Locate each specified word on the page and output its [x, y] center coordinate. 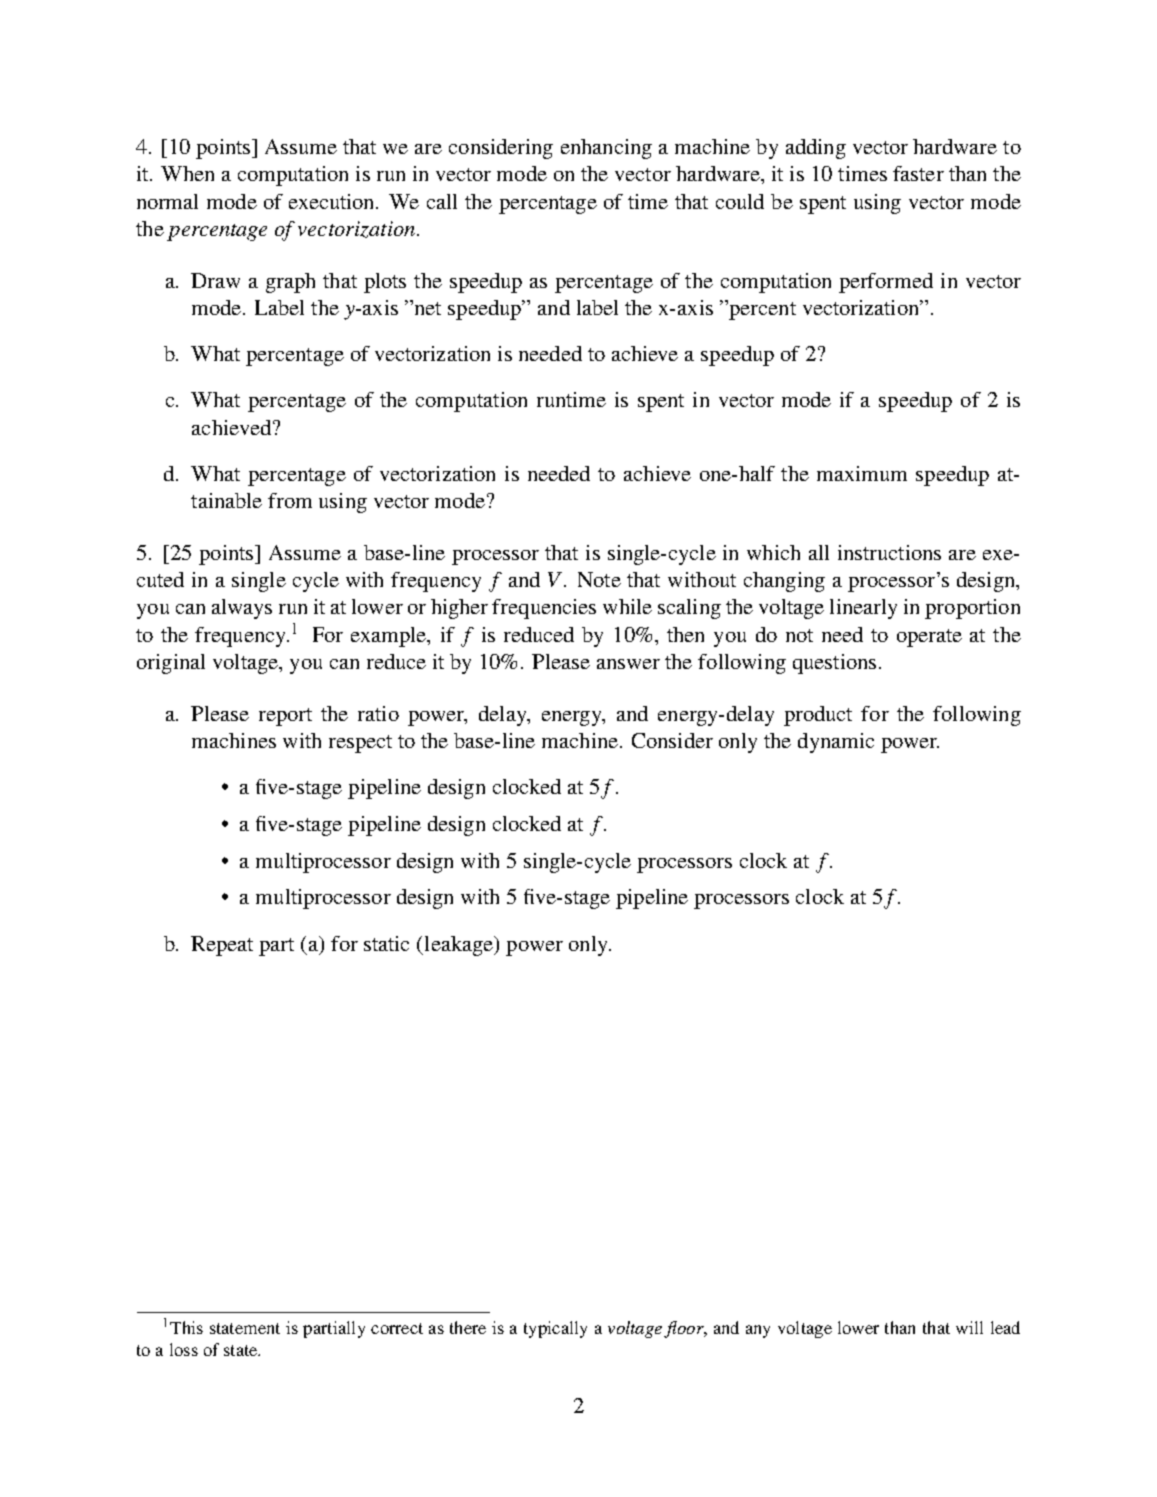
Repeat [222, 946]
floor [685, 1329]
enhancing [606, 149]
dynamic [836, 743]
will [969, 1327]
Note [599, 579]
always [242, 609]
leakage [458, 946]
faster [918, 173]
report [285, 717]
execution [333, 201]
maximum [862, 473]
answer [628, 664]
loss [184, 1349]
